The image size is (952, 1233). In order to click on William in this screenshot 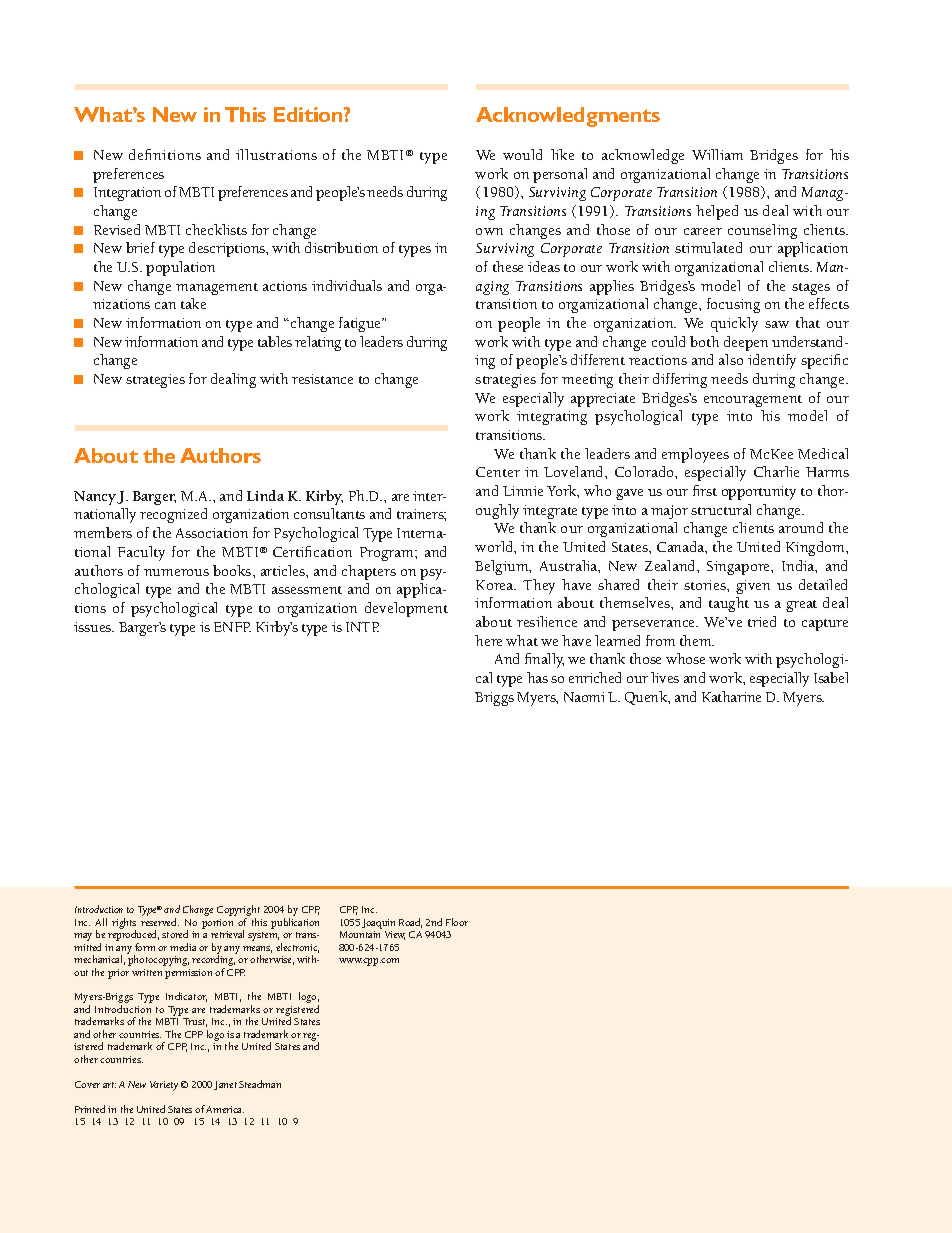, I will do `click(717, 154)`.
